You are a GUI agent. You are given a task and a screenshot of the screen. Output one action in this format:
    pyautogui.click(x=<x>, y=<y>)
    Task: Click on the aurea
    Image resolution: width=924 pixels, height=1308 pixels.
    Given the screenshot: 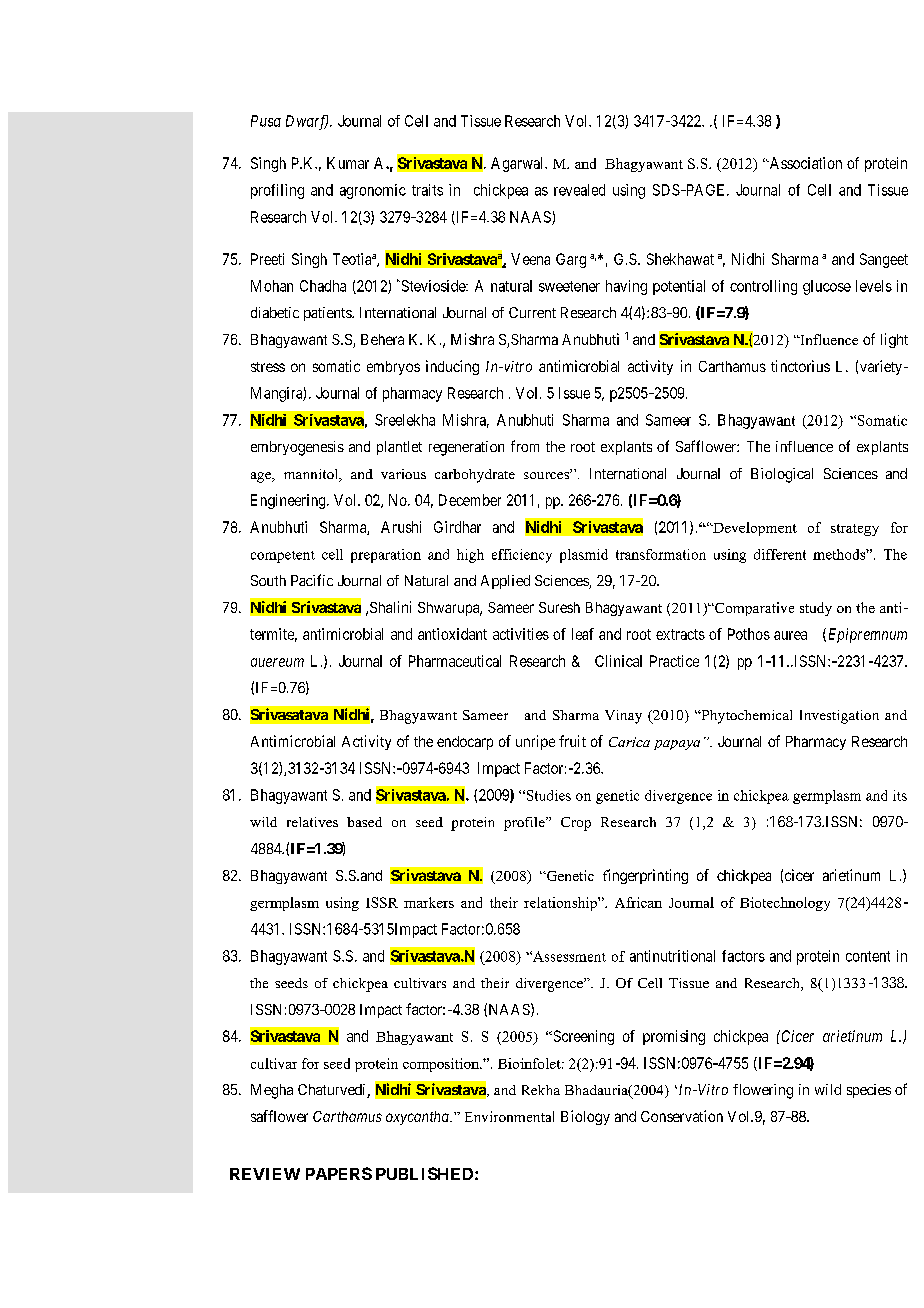 What is the action you would take?
    pyautogui.click(x=790, y=635)
